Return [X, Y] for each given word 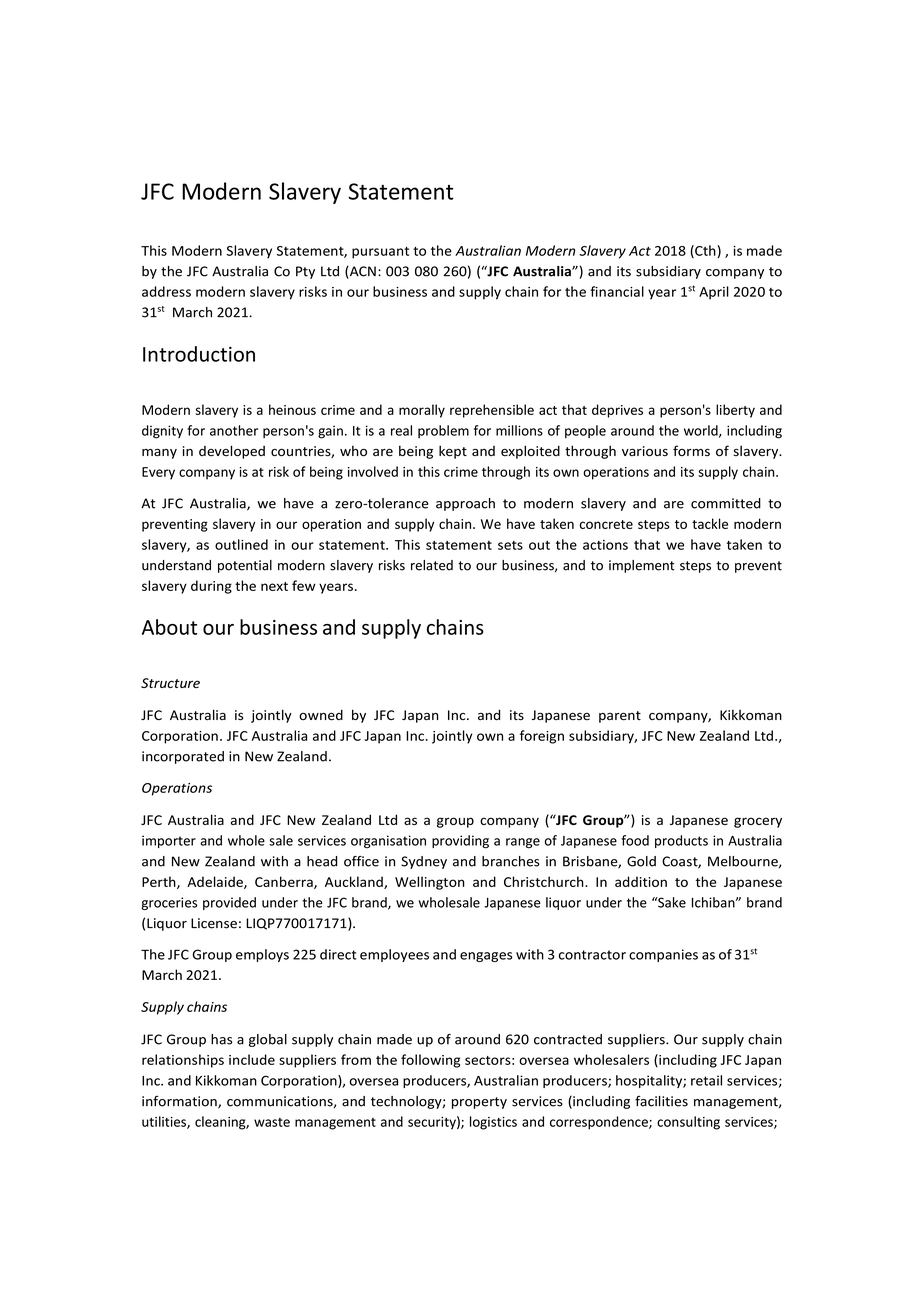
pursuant [380, 253]
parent [620, 717]
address [166, 291]
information [180, 1102]
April [714, 293]
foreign [542, 737]
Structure [170, 683]
